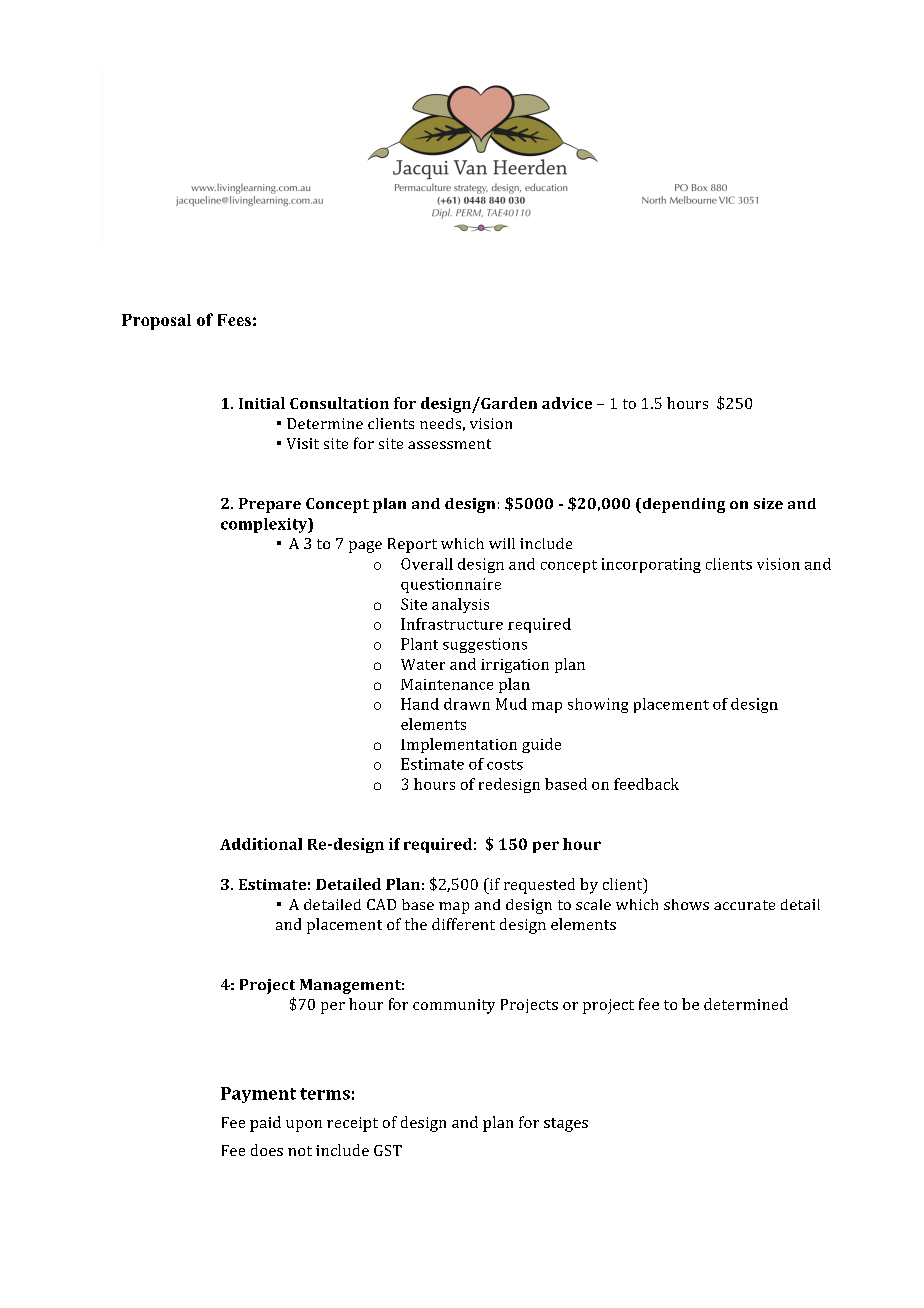 This screenshot has width=924, height=1308. What do you see at coordinates (463, 924) in the screenshot?
I see `different` at bounding box center [463, 924].
